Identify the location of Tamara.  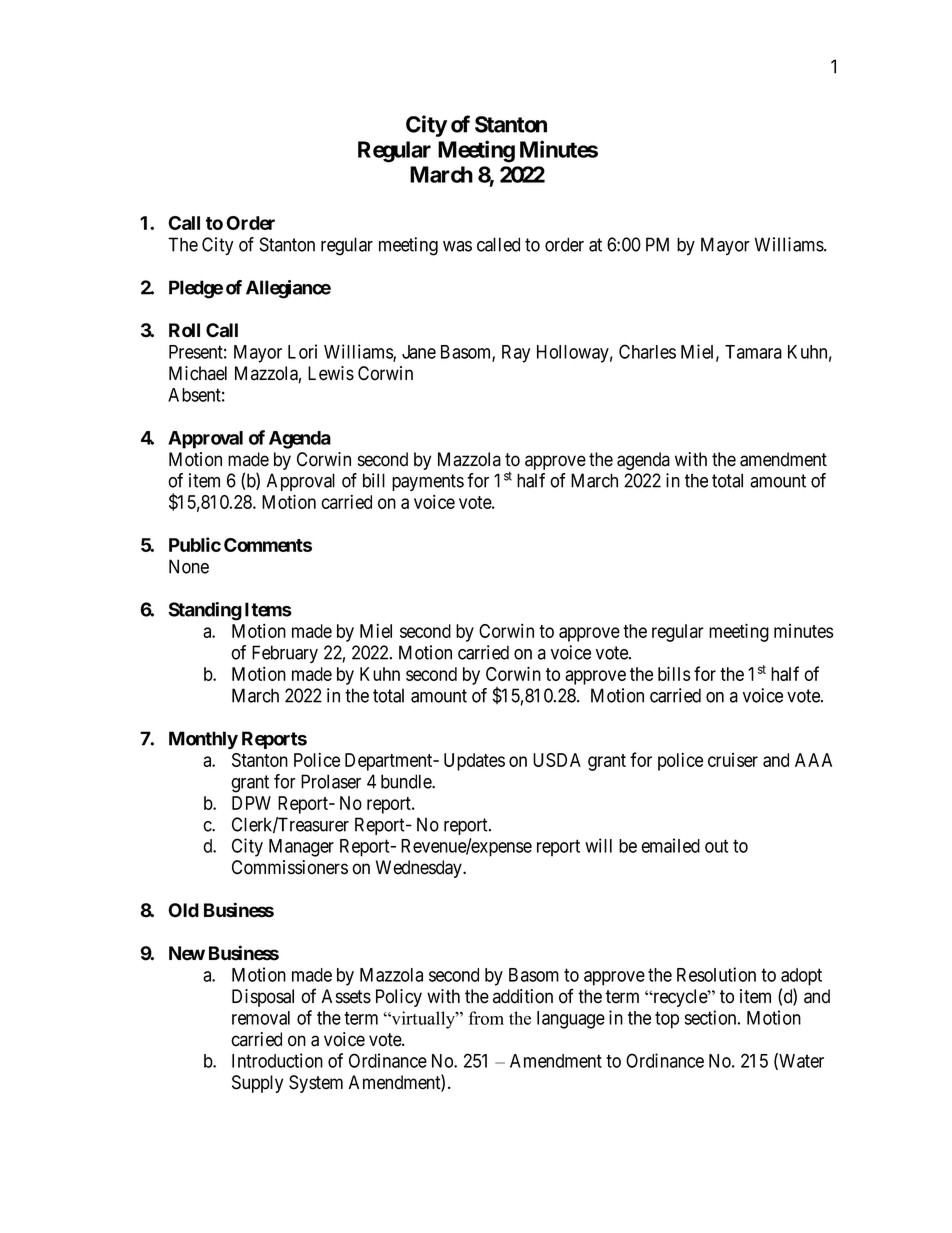
(753, 352).
